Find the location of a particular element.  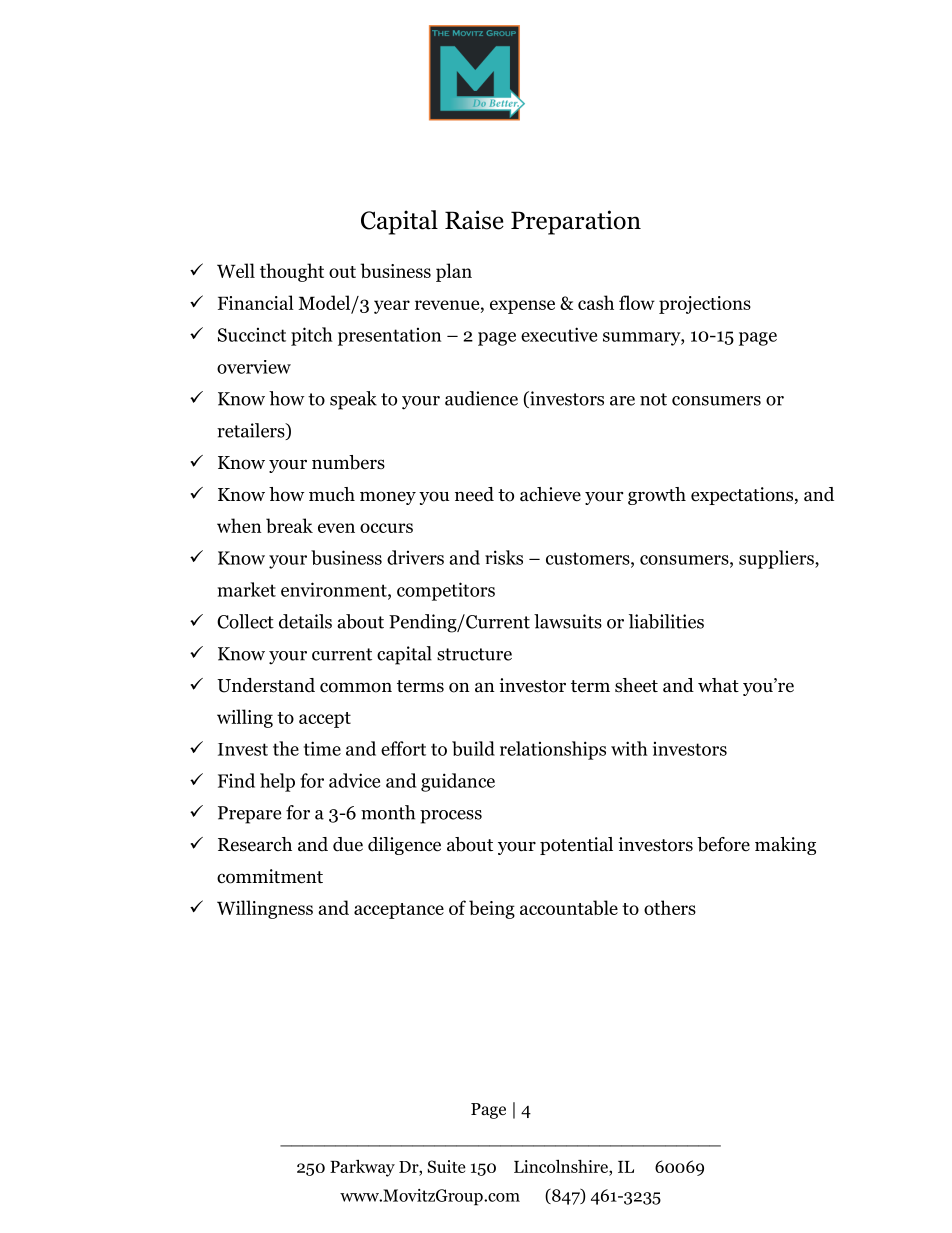

structure is located at coordinates (474, 654).
